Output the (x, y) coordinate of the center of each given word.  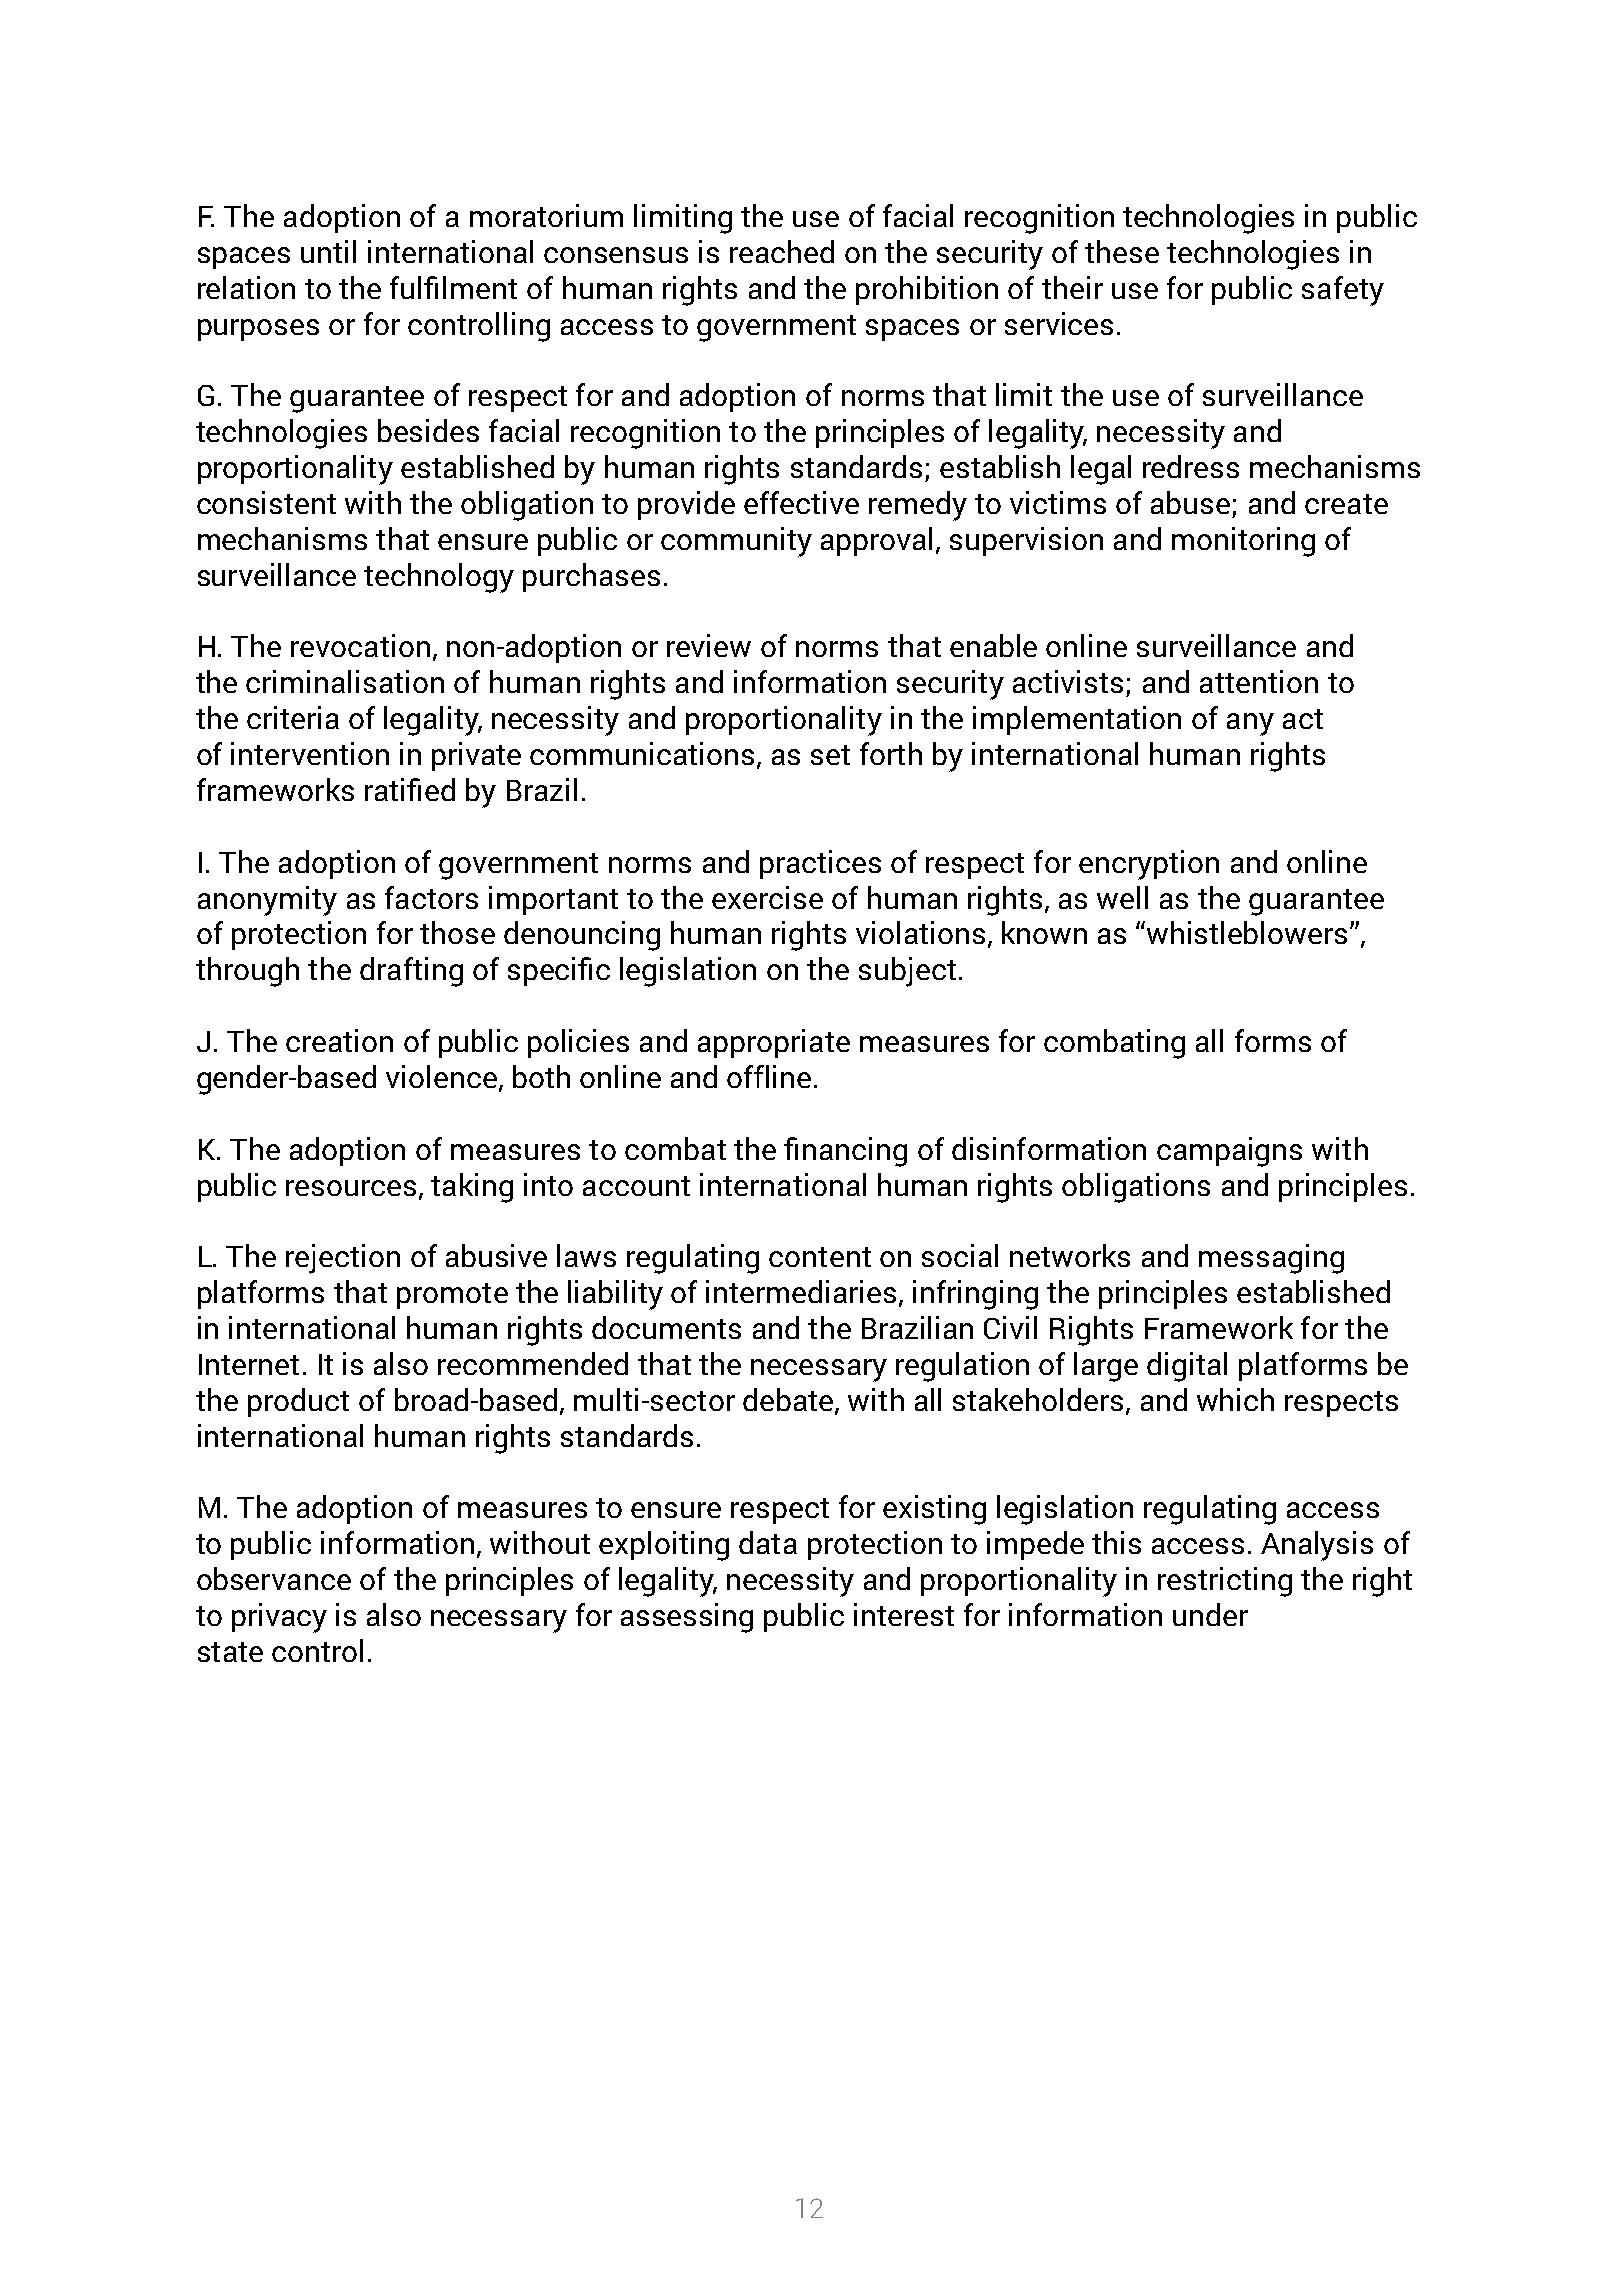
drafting (411, 972)
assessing (687, 1618)
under (1210, 1614)
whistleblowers (1247, 932)
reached (782, 251)
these (1122, 251)
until (328, 251)
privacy (279, 1618)
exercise (767, 897)
